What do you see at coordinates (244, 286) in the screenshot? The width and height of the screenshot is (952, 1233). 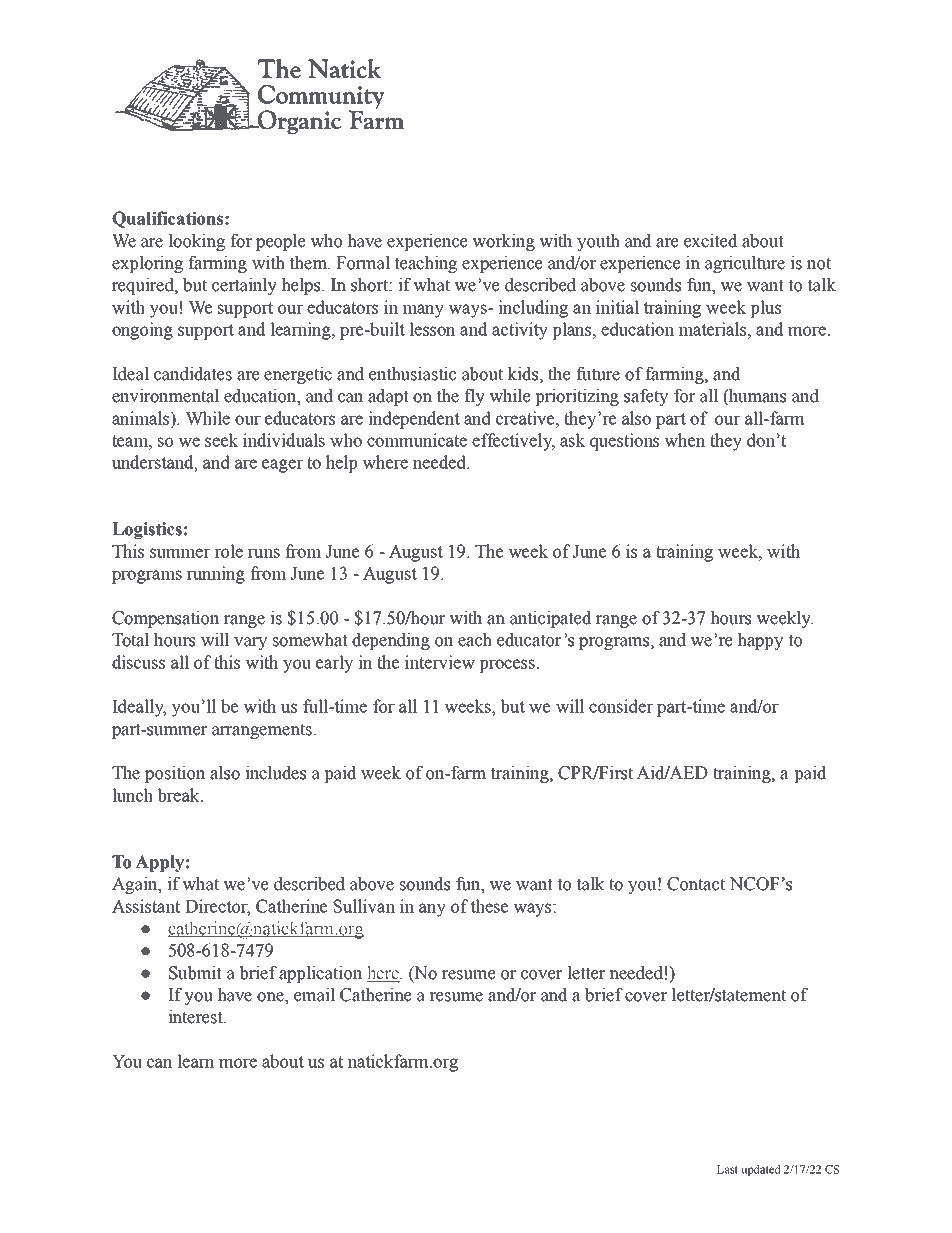 I see `certainly` at bounding box center [244, 286].
